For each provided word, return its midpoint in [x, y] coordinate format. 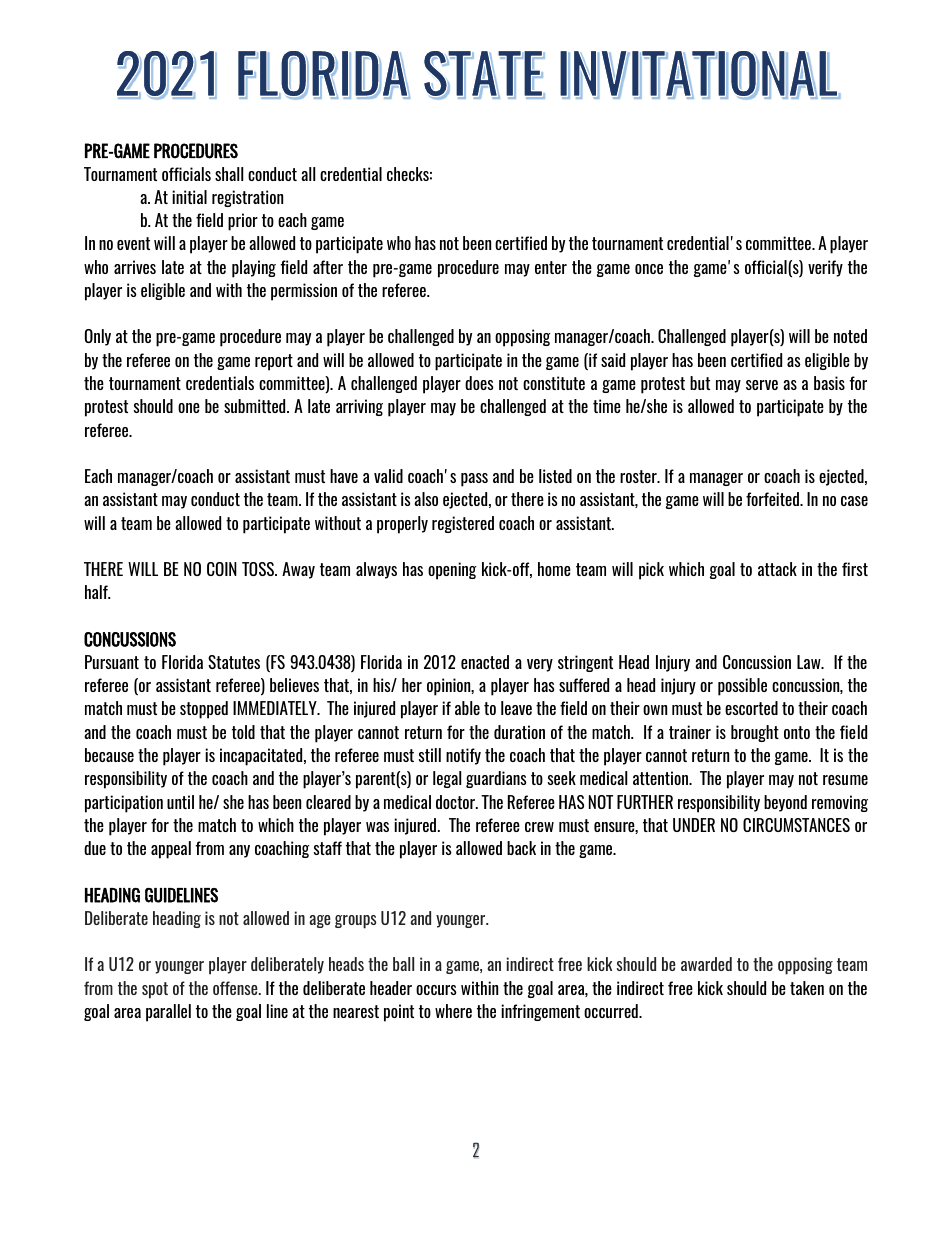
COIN [222, 569]
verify [825, 268]
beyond [785, 803]
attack [777, 569]
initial [189, 197]
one [189, 408]
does [479, 383]
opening [452, 571]
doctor [456, 802]
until [180, 802]
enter [551, 267]
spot [155, 990]
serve [762, 385]
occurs [436, 990]
